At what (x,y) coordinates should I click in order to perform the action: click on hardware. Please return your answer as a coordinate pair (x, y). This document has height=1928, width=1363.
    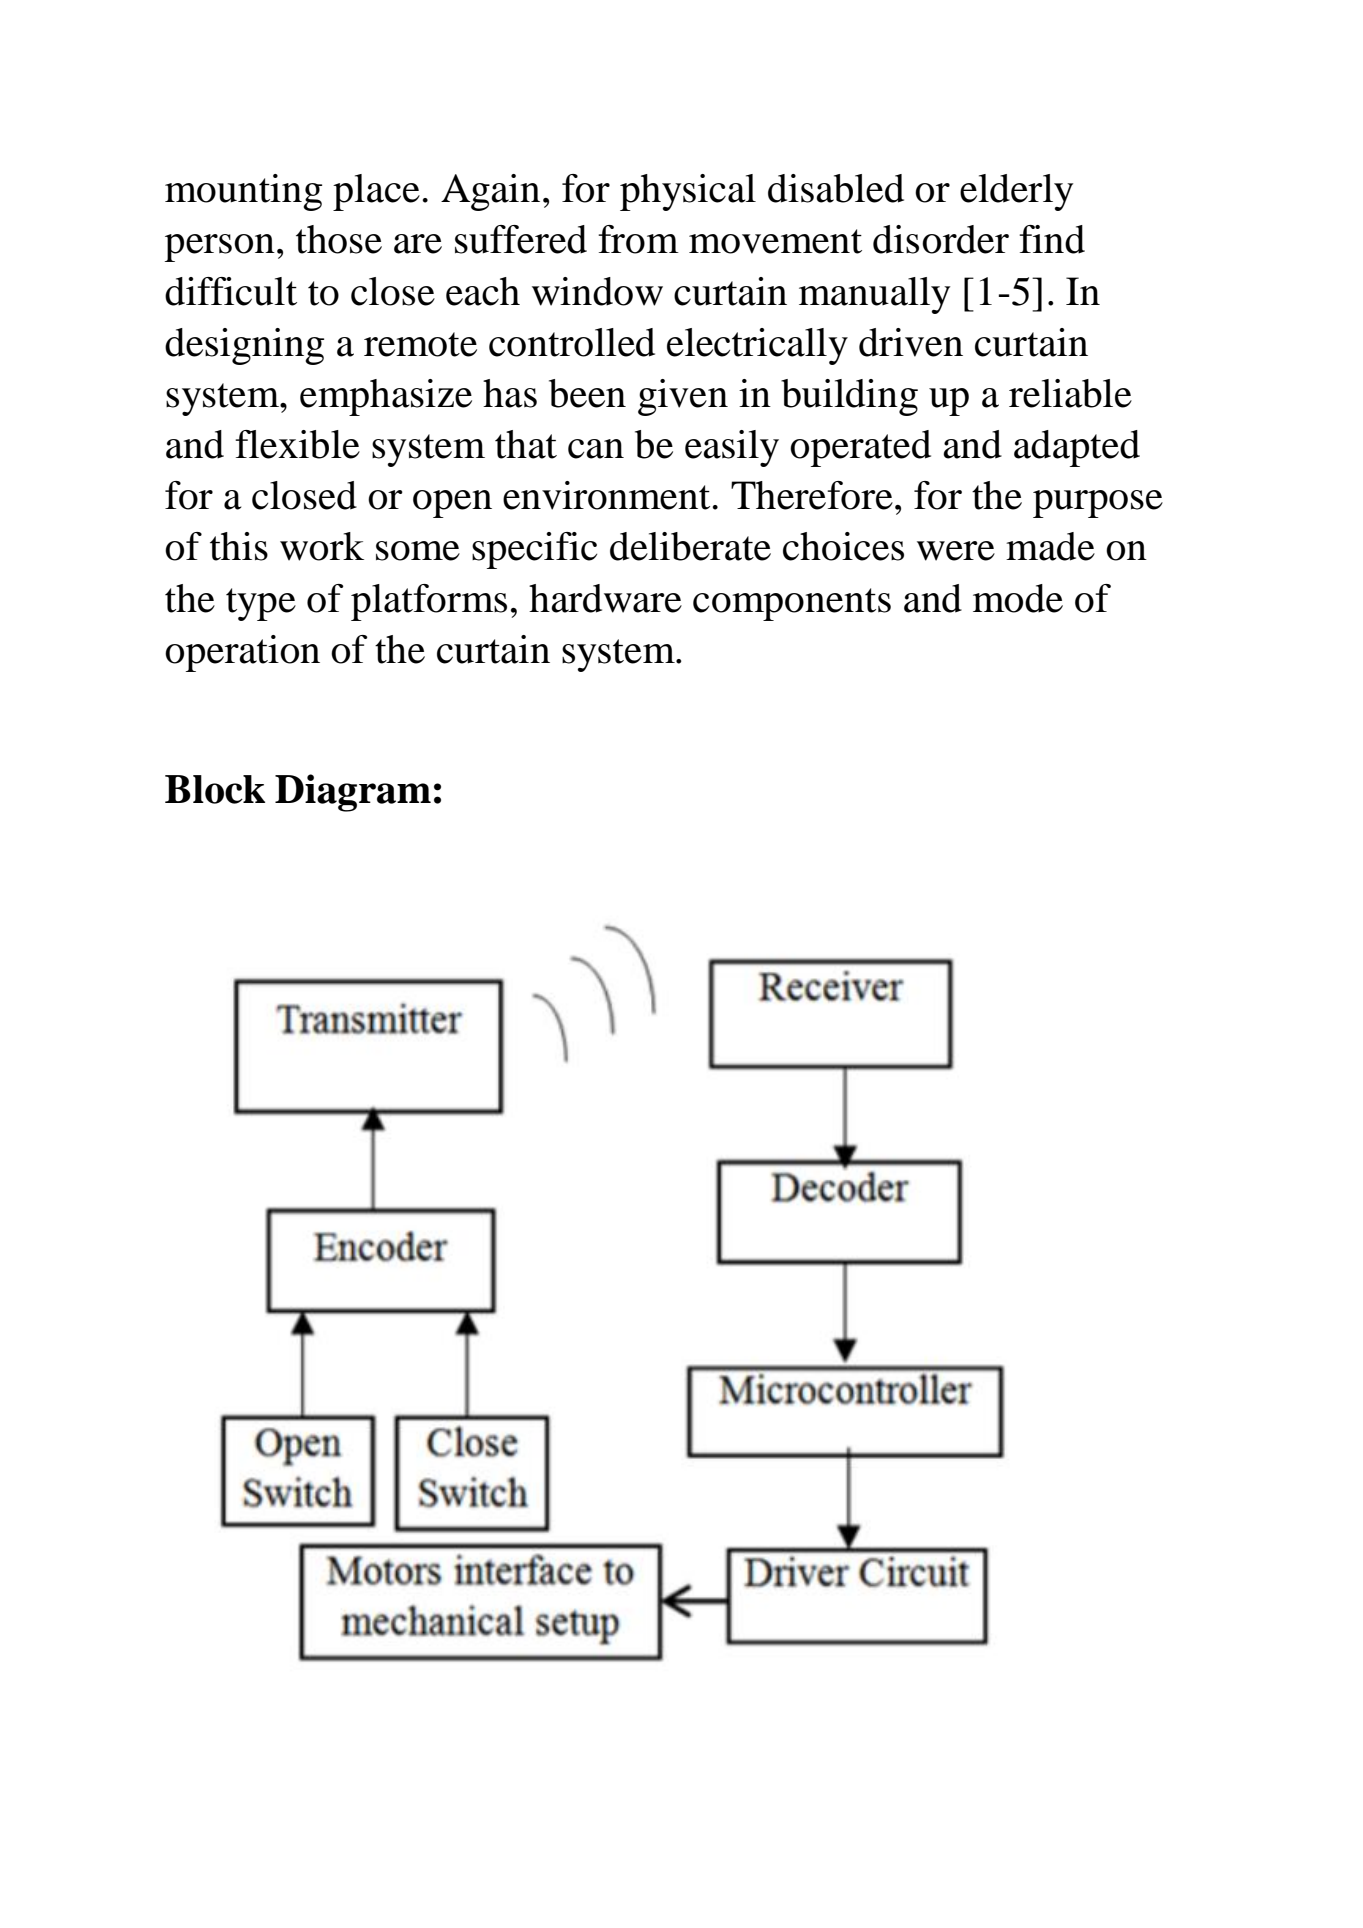
    Looking at the image, I should click on (605, 598).
